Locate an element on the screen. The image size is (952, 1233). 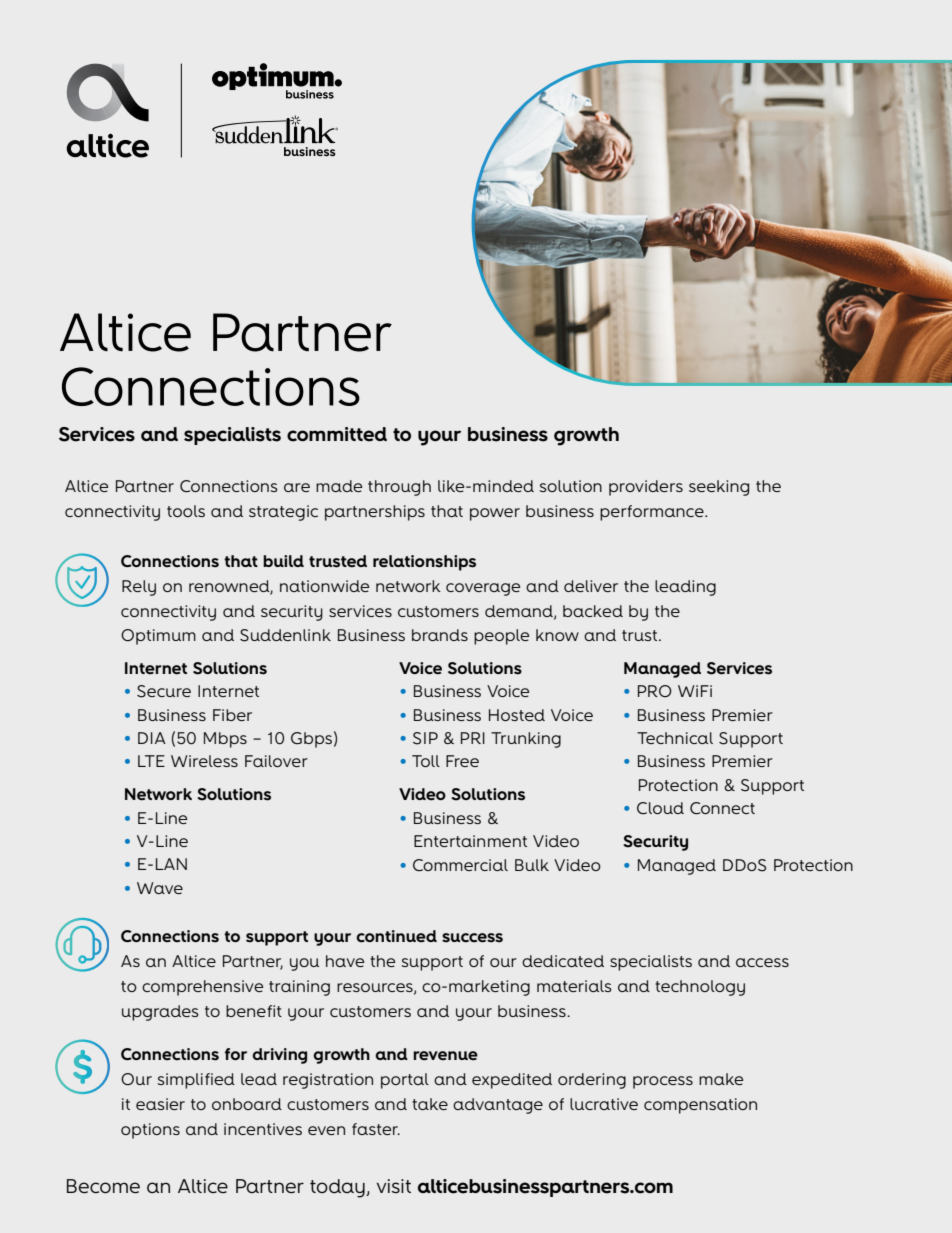
brands is located at coordinates (440, 635).
